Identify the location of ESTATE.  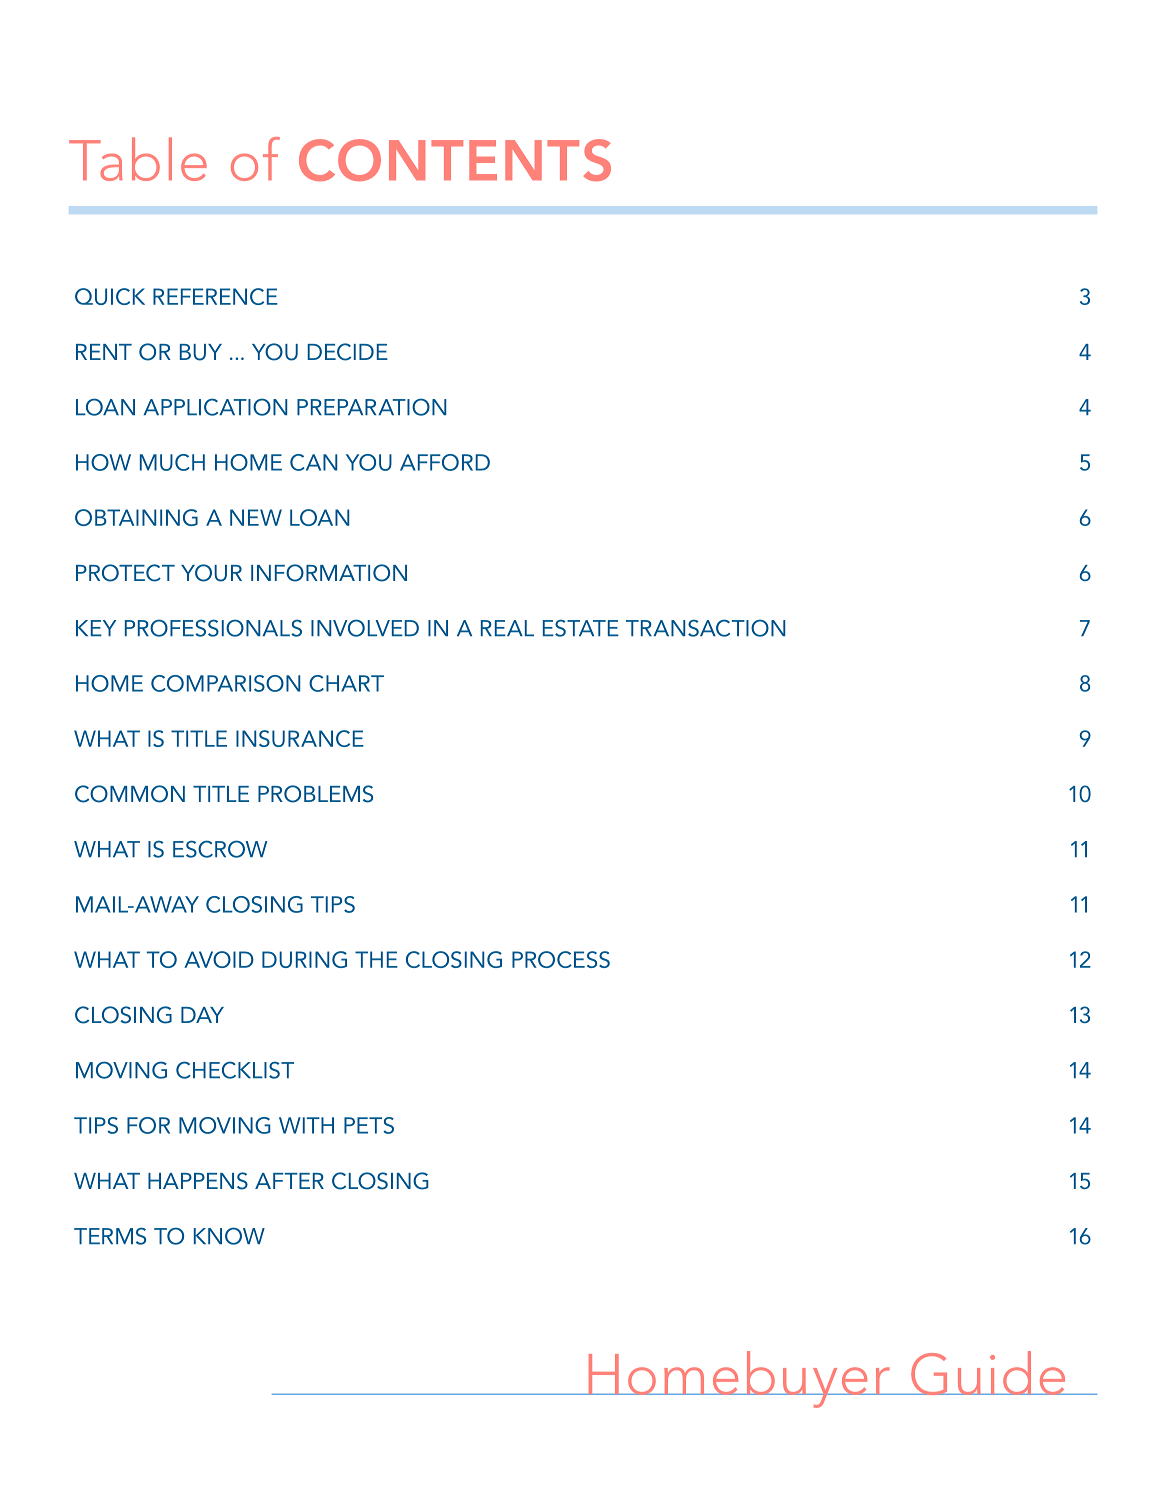
(581, 628).
